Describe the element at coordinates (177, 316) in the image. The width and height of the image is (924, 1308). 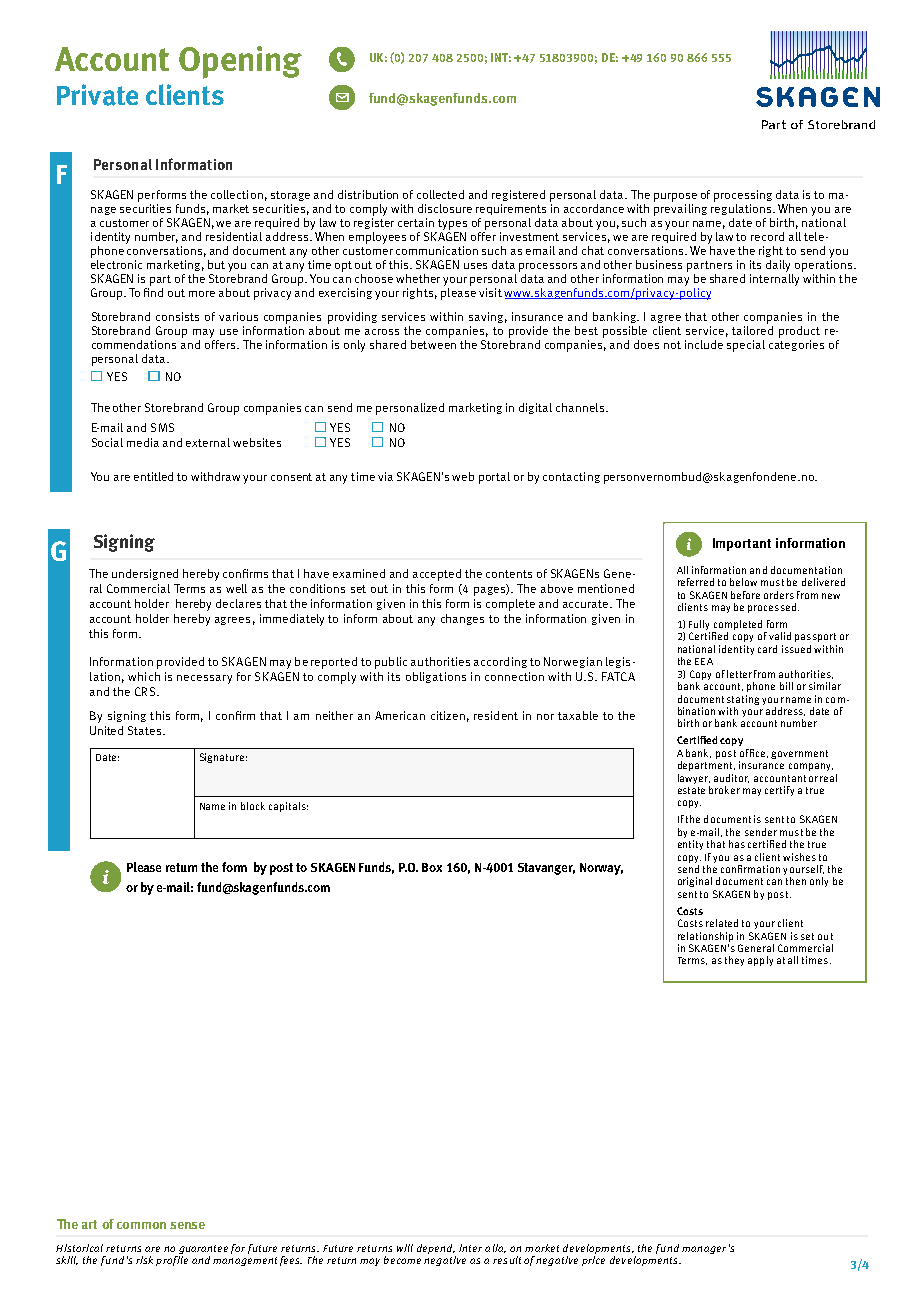
I see `consists` at that location.
